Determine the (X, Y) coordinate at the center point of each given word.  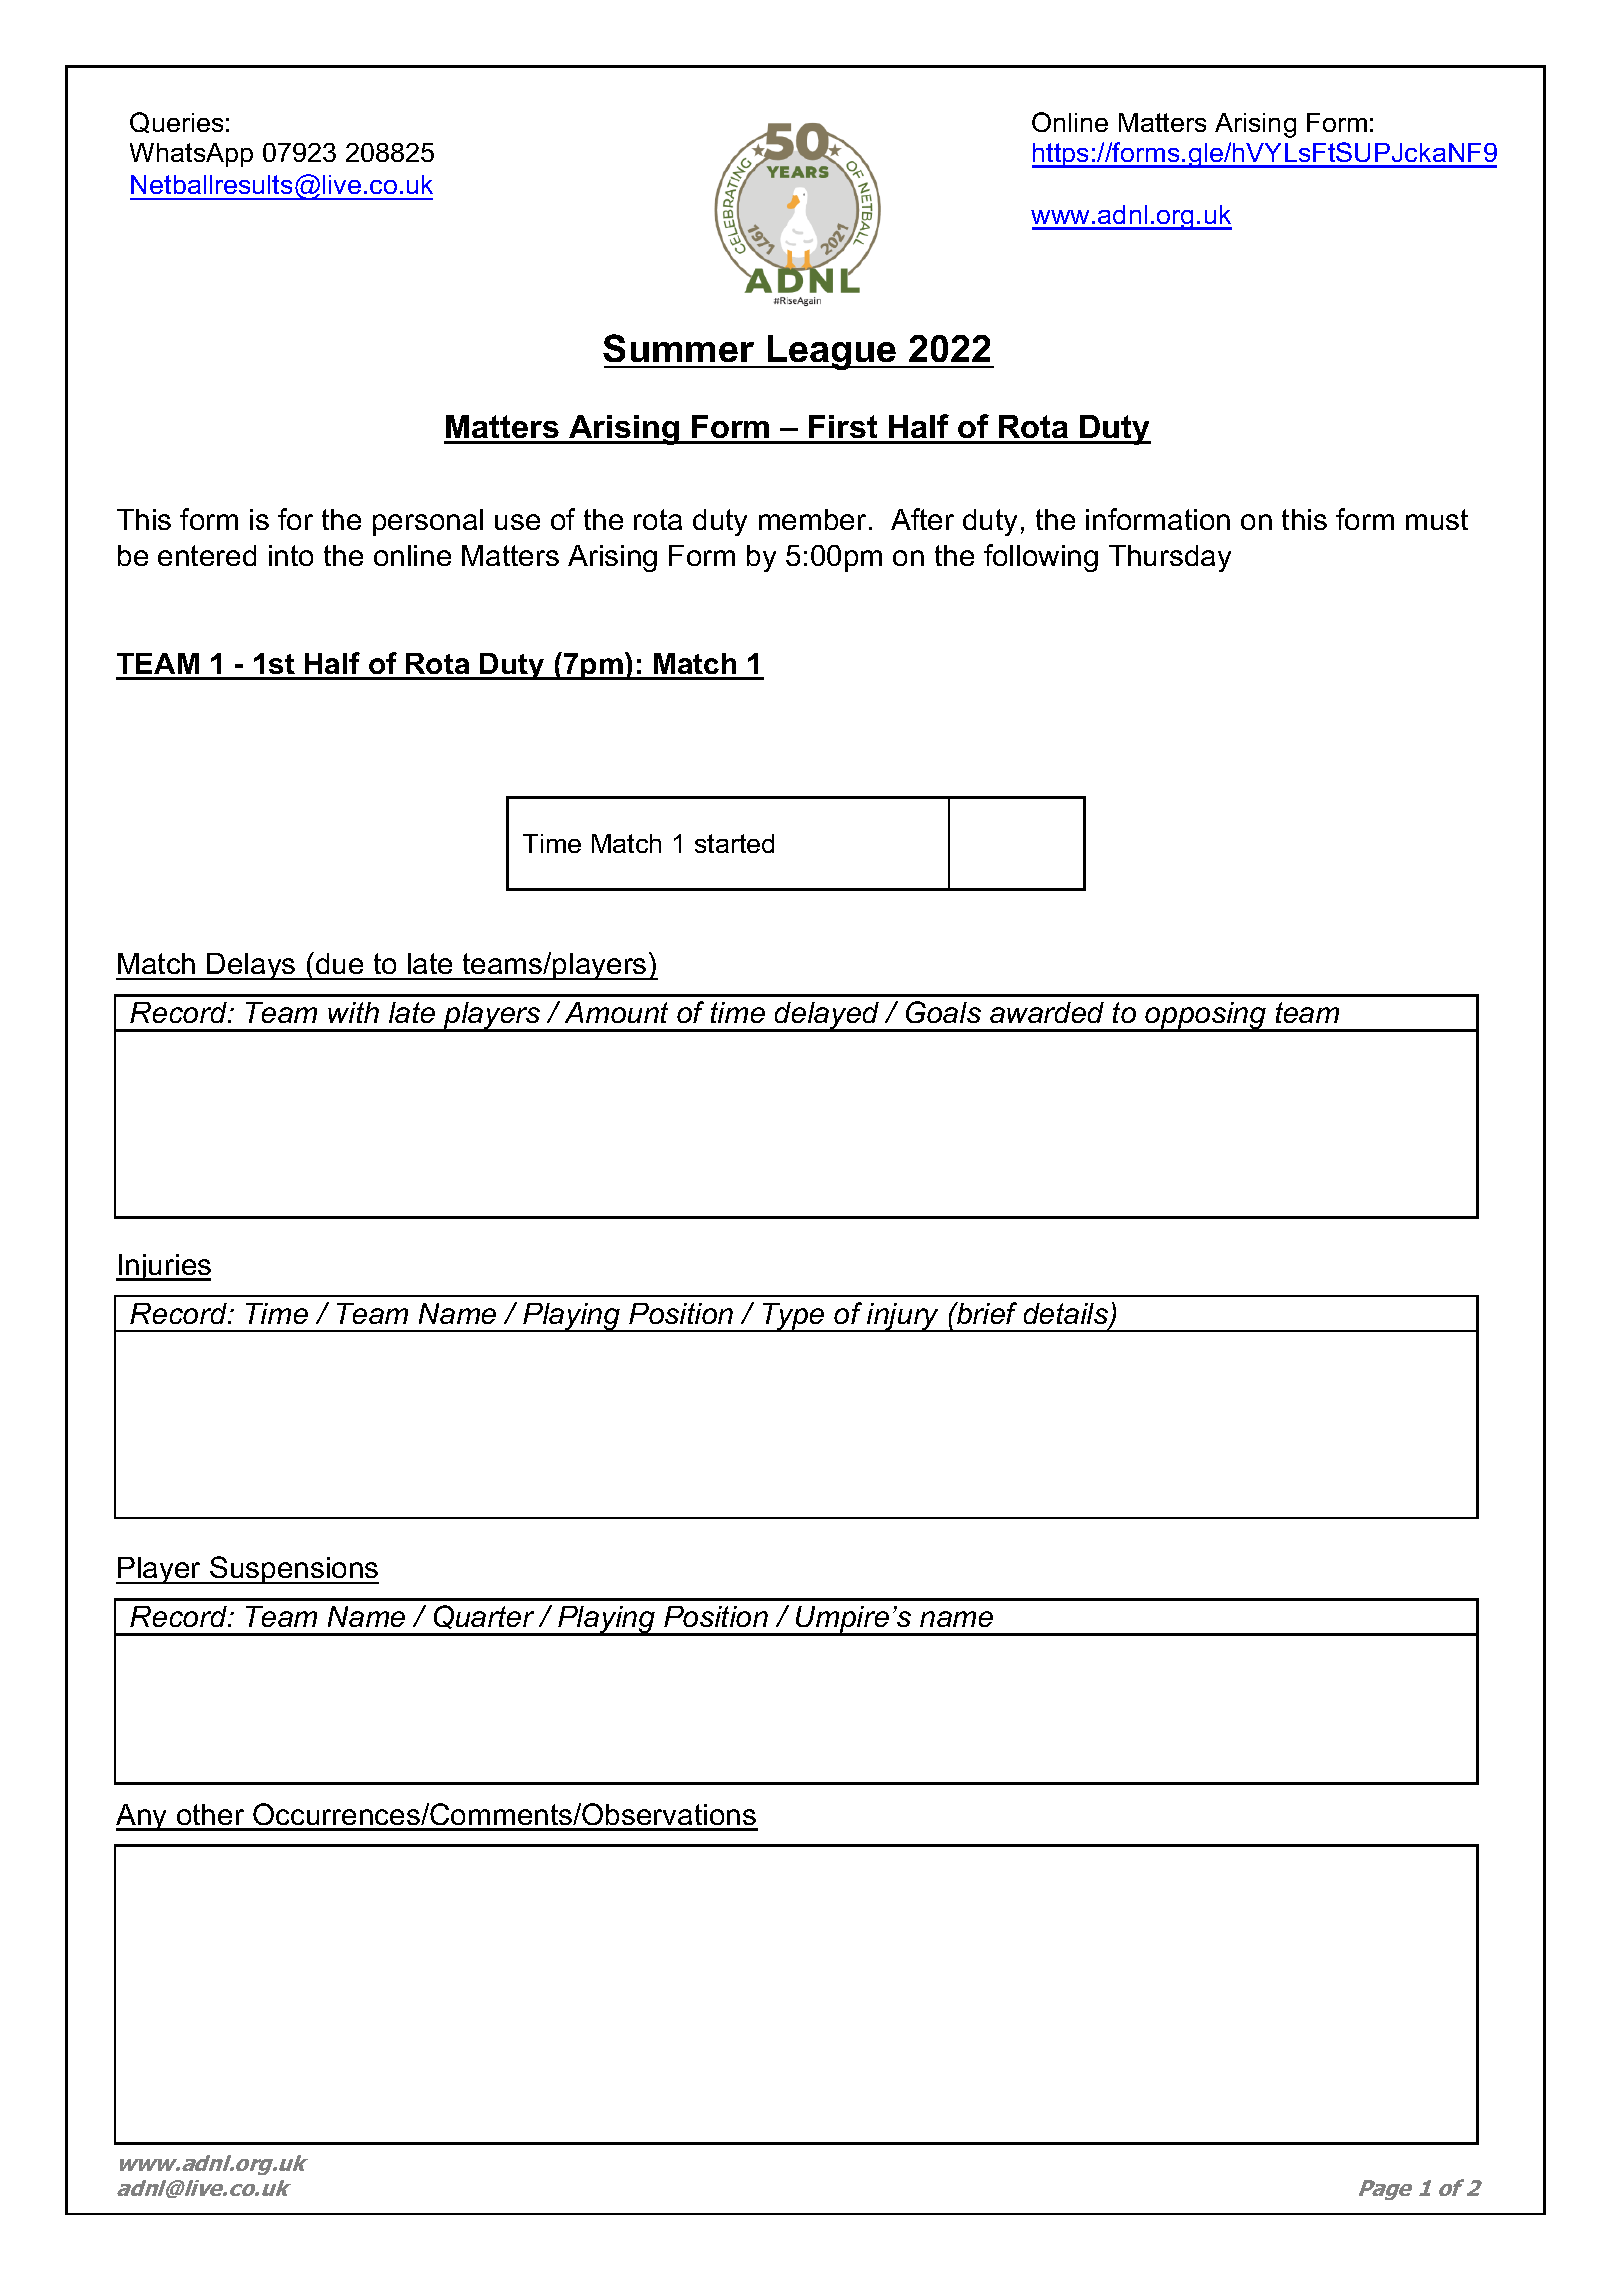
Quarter (484, 1617)
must (1437, 519)
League (832, 352)
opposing (1206, 1017)
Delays (252, 966)
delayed (827, 1017)
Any (143, 1817)
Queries (176, 122)
